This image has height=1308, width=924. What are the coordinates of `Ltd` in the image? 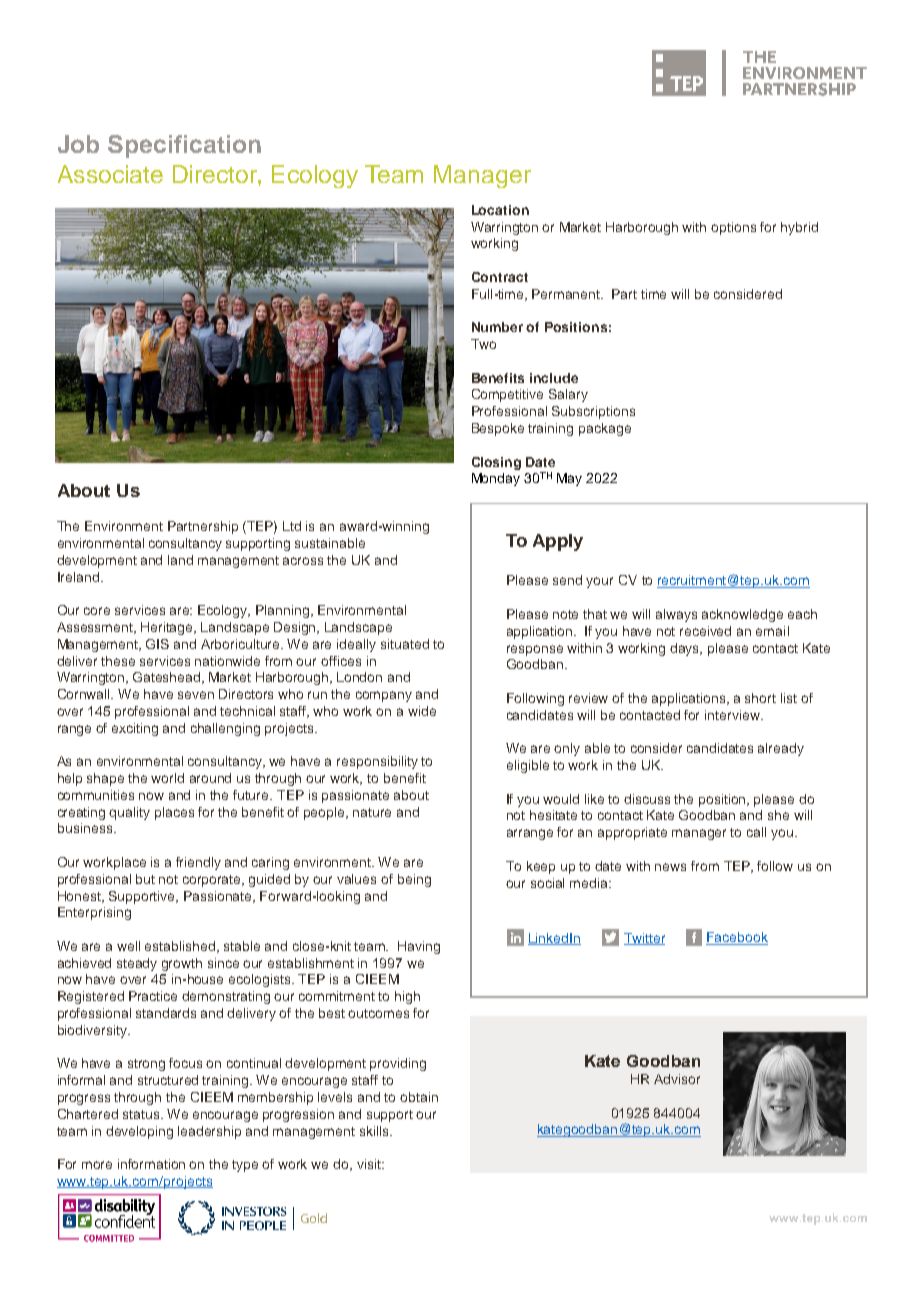 It's located at (292, 526).
